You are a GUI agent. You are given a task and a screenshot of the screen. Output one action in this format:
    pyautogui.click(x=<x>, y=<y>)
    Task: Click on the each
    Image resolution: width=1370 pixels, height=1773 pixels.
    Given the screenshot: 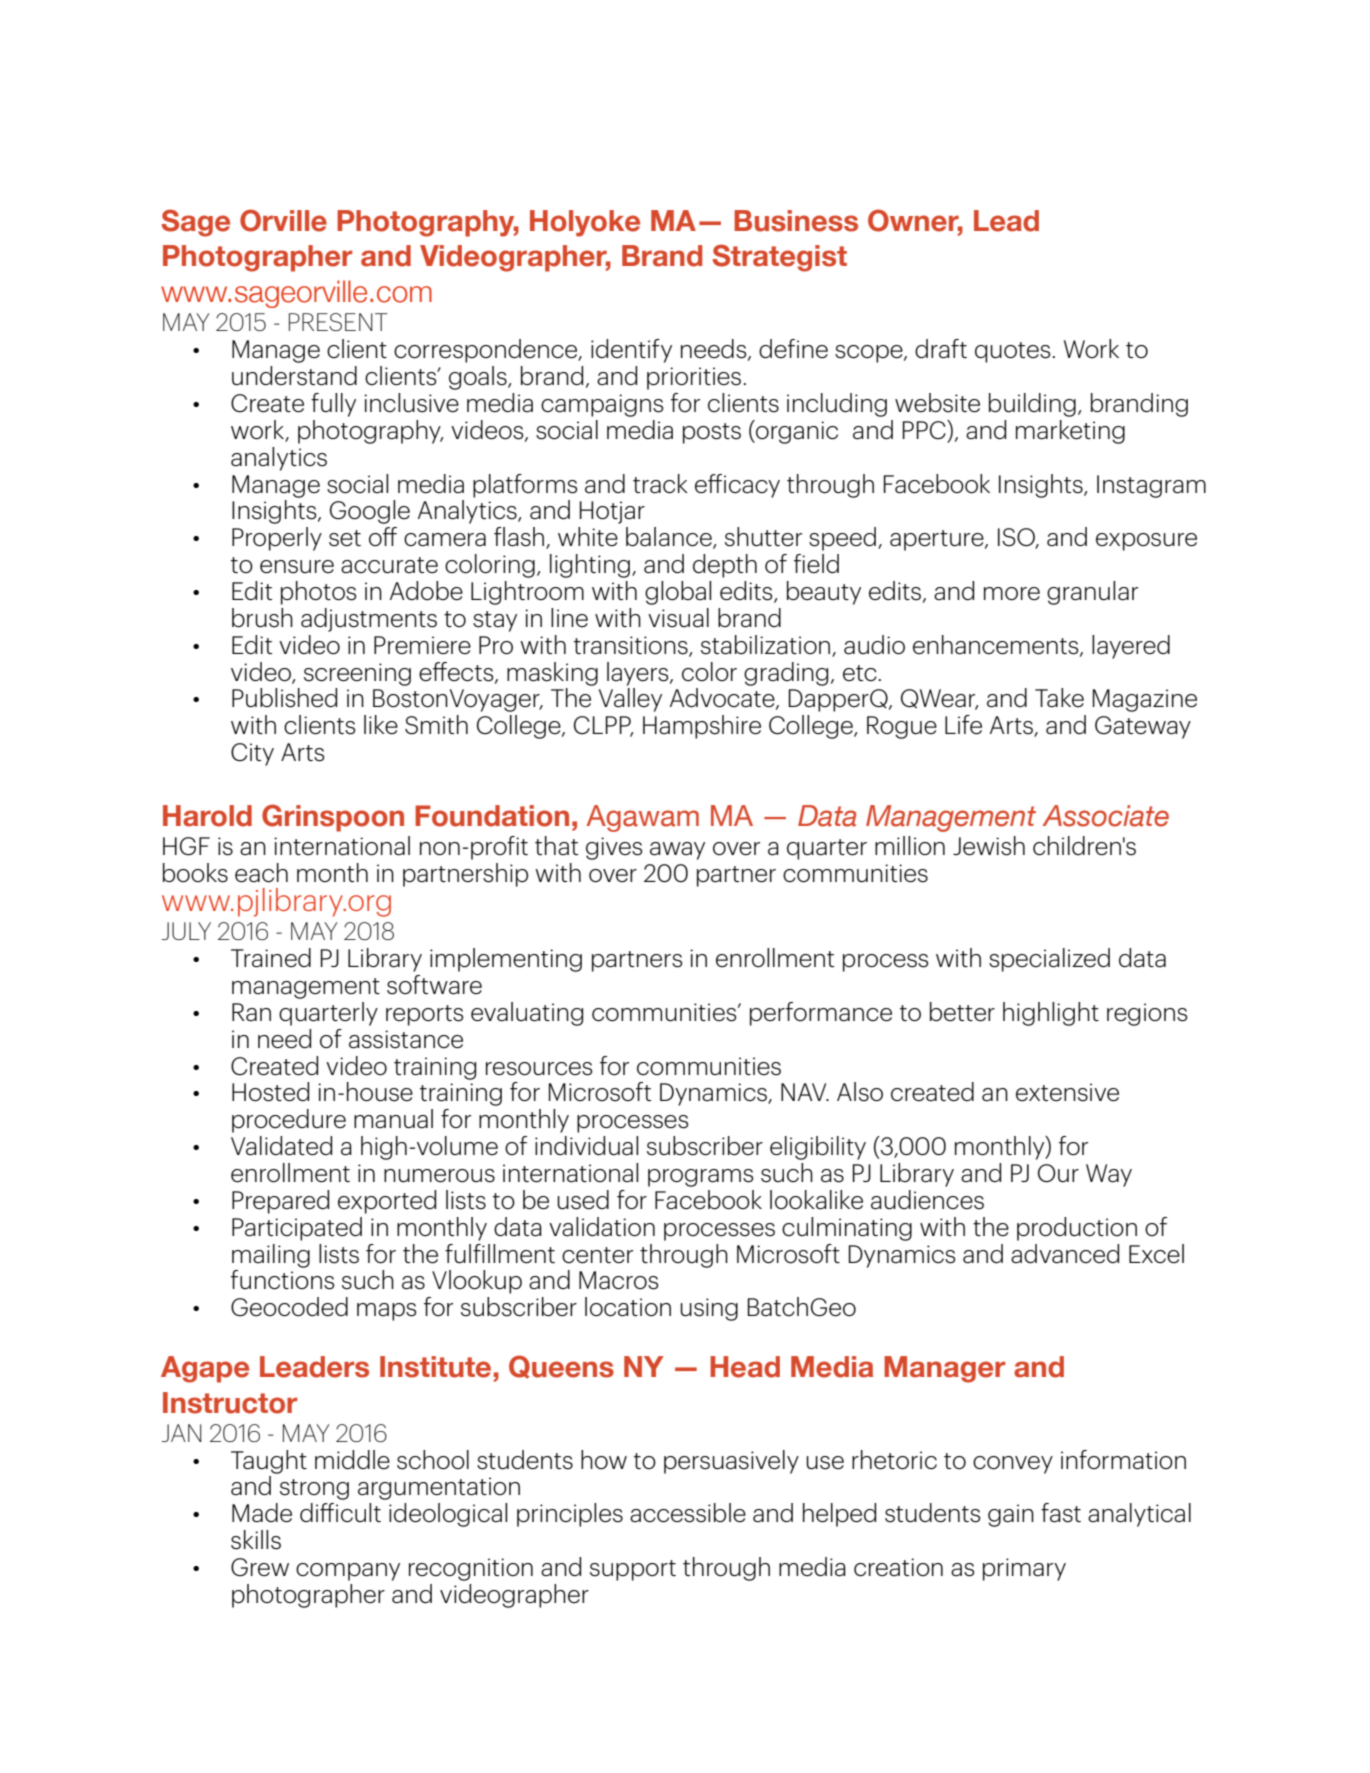 What is the action you would take?
    pyautogui.click(x=261, y=873)
